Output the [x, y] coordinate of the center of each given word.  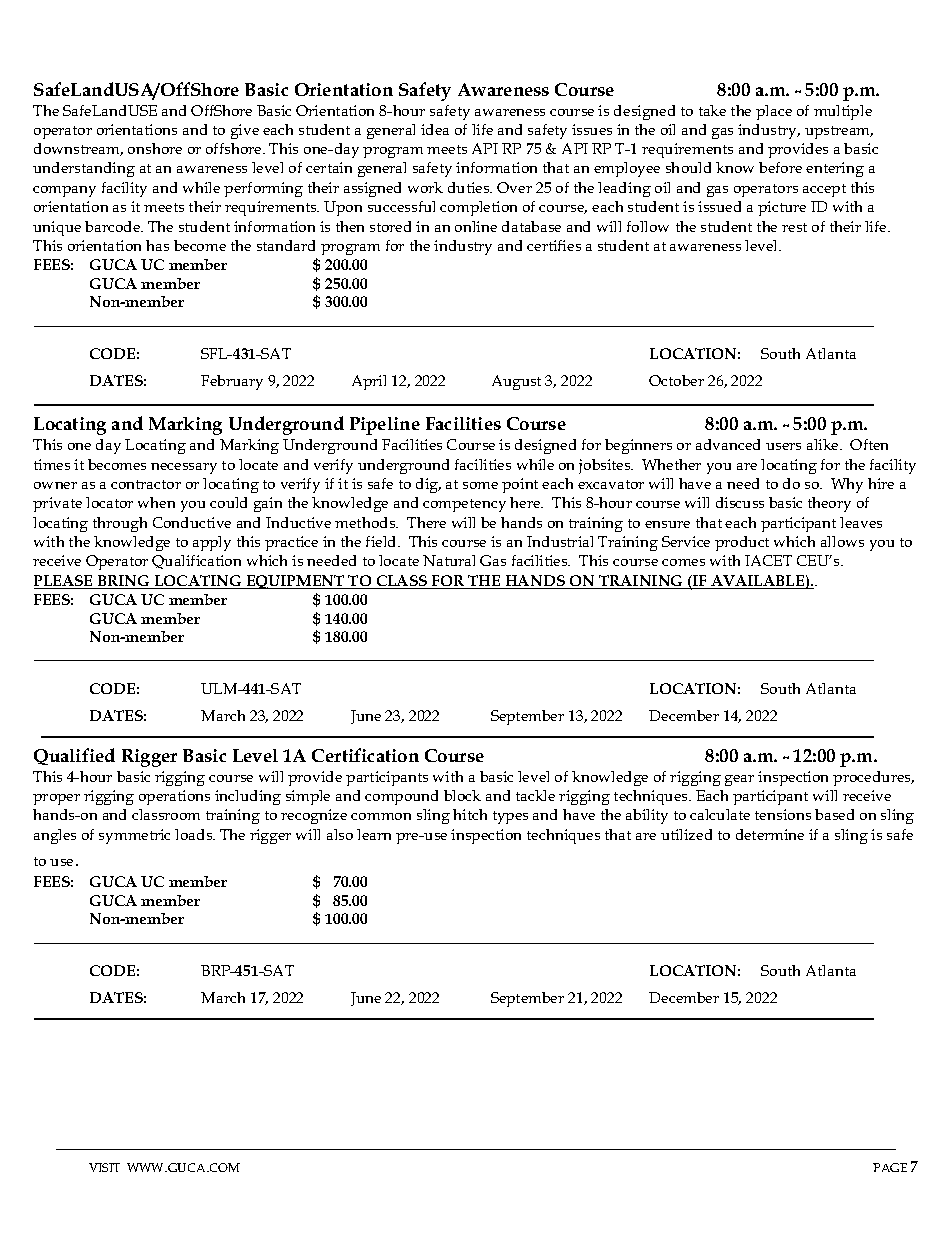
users [783, 446]
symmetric [134, 836]
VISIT [104, 1167]
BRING [123, 582]
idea [435, 129]
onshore [155, 148]
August [516, 382]
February [232, 382]
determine [770, 834]
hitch [470, 814]
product [742, 543]
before [780, 167]
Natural [449, 560]
